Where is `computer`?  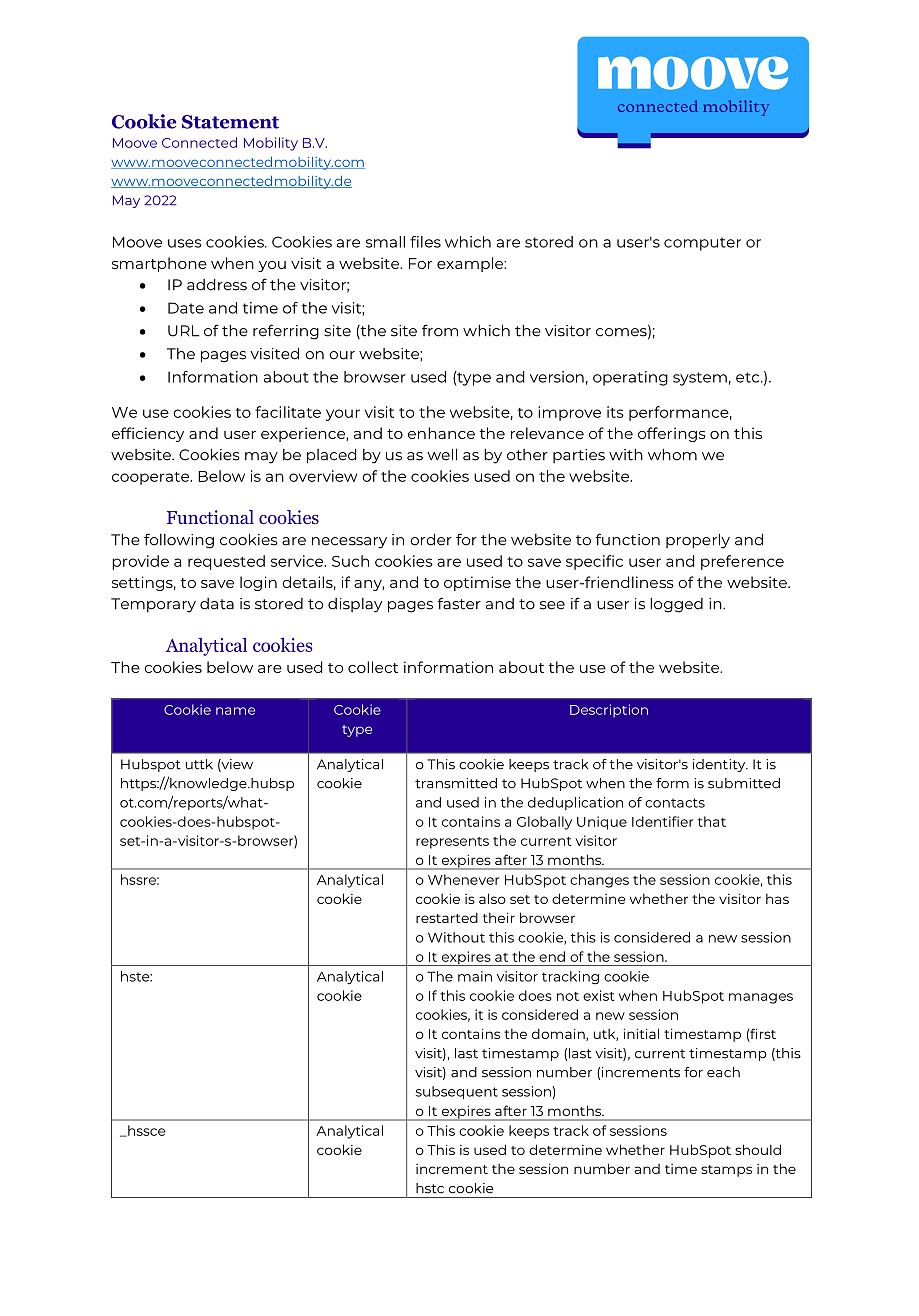 computer is located at coordinates (702, 244).
